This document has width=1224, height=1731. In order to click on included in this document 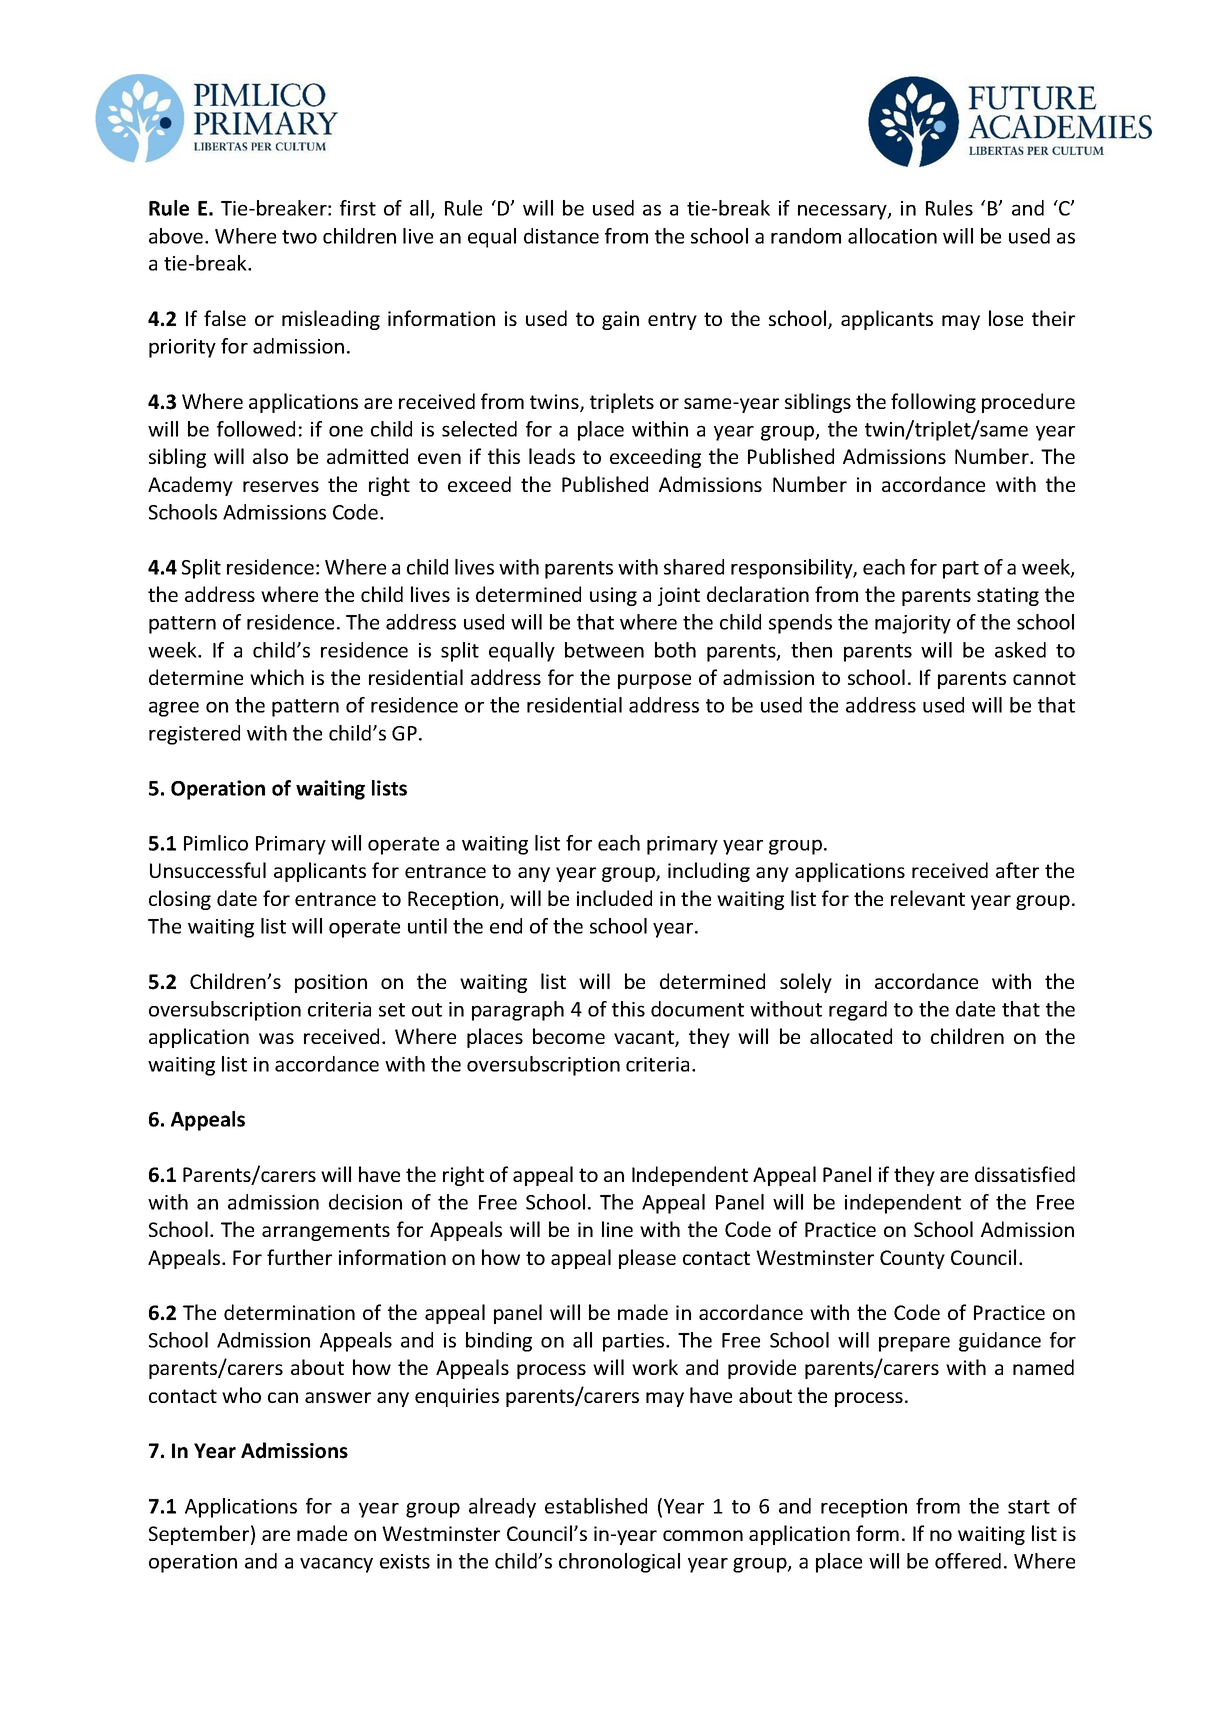, I will do `click(614, 898)`.
